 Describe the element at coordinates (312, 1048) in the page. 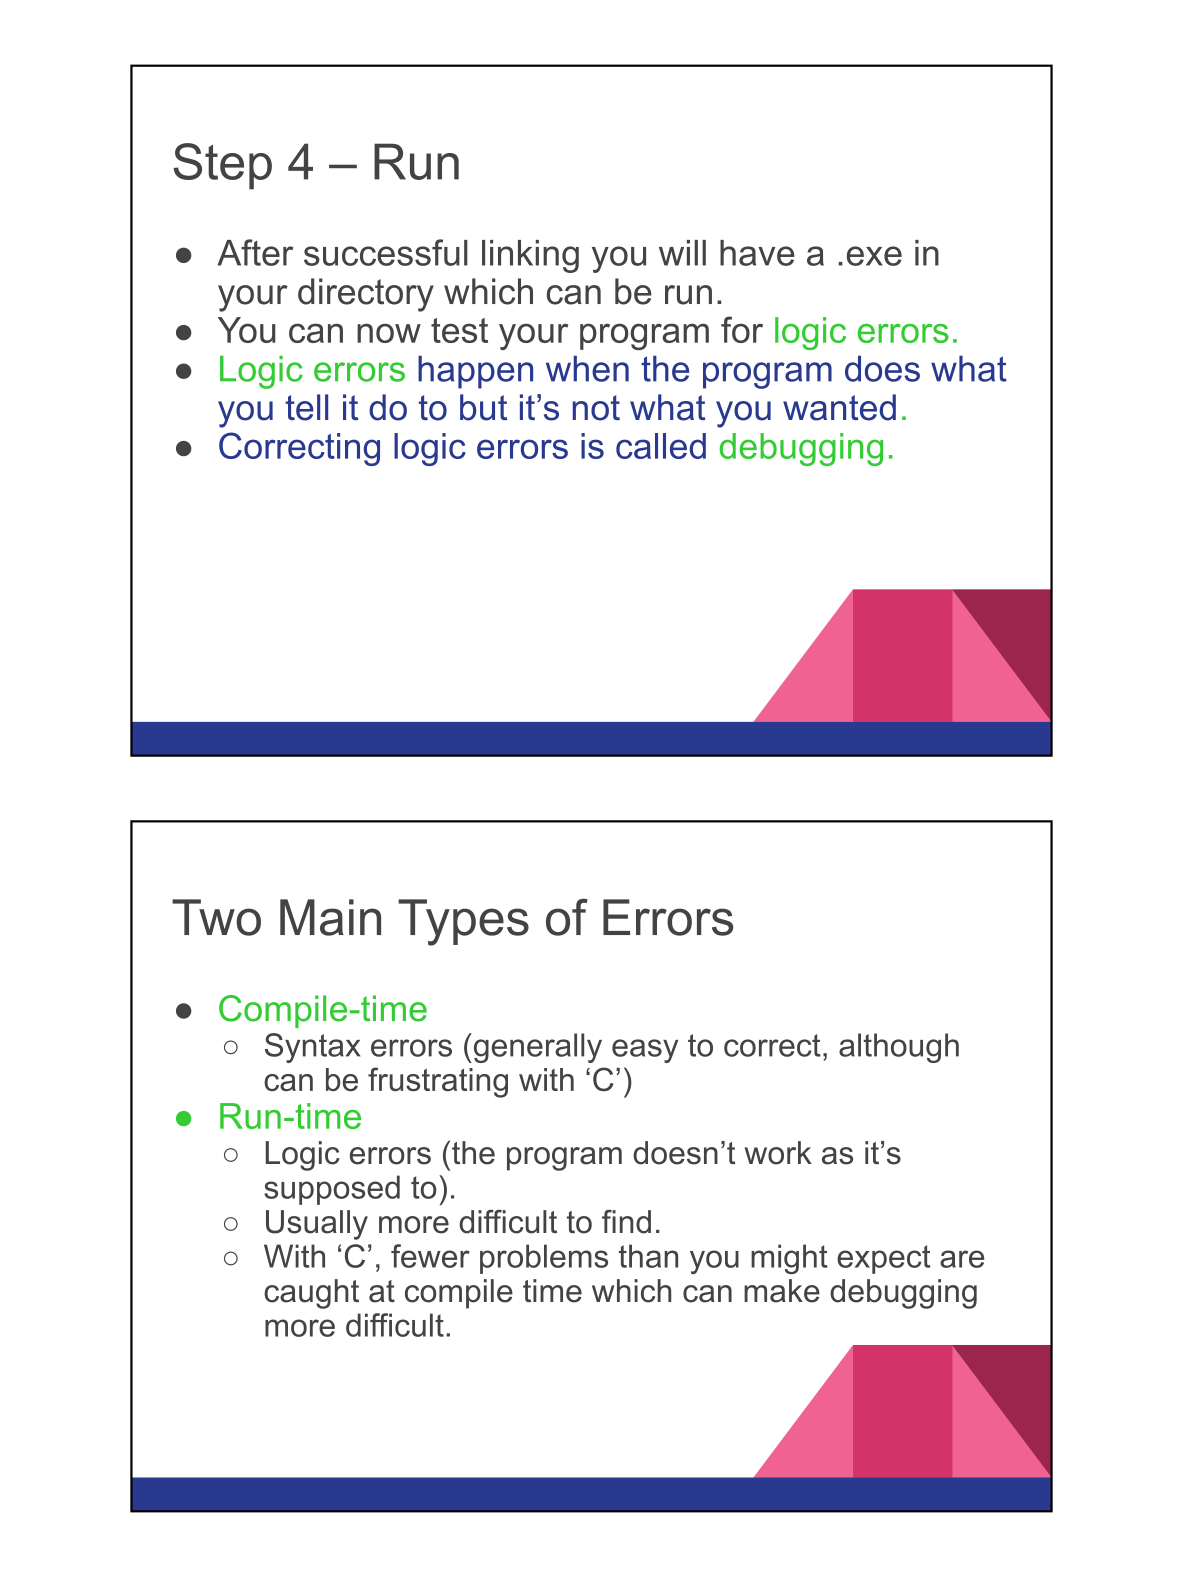

I see `Syntax` at that location.
